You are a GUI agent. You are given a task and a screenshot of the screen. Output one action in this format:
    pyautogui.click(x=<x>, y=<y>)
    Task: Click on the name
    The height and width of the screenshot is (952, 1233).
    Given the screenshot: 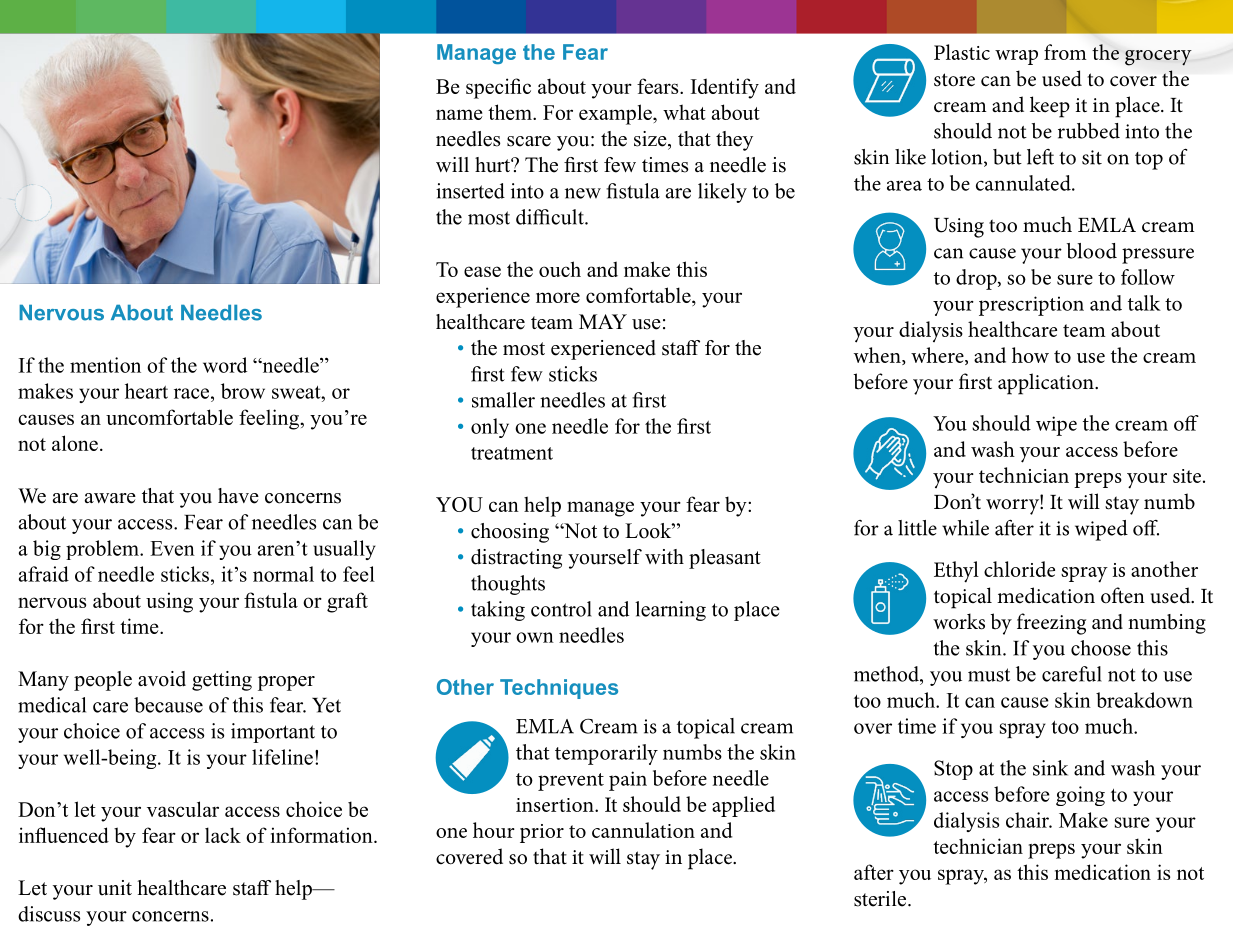 What is the action you would take?
    pyautogui.click(x=459, y=114)
